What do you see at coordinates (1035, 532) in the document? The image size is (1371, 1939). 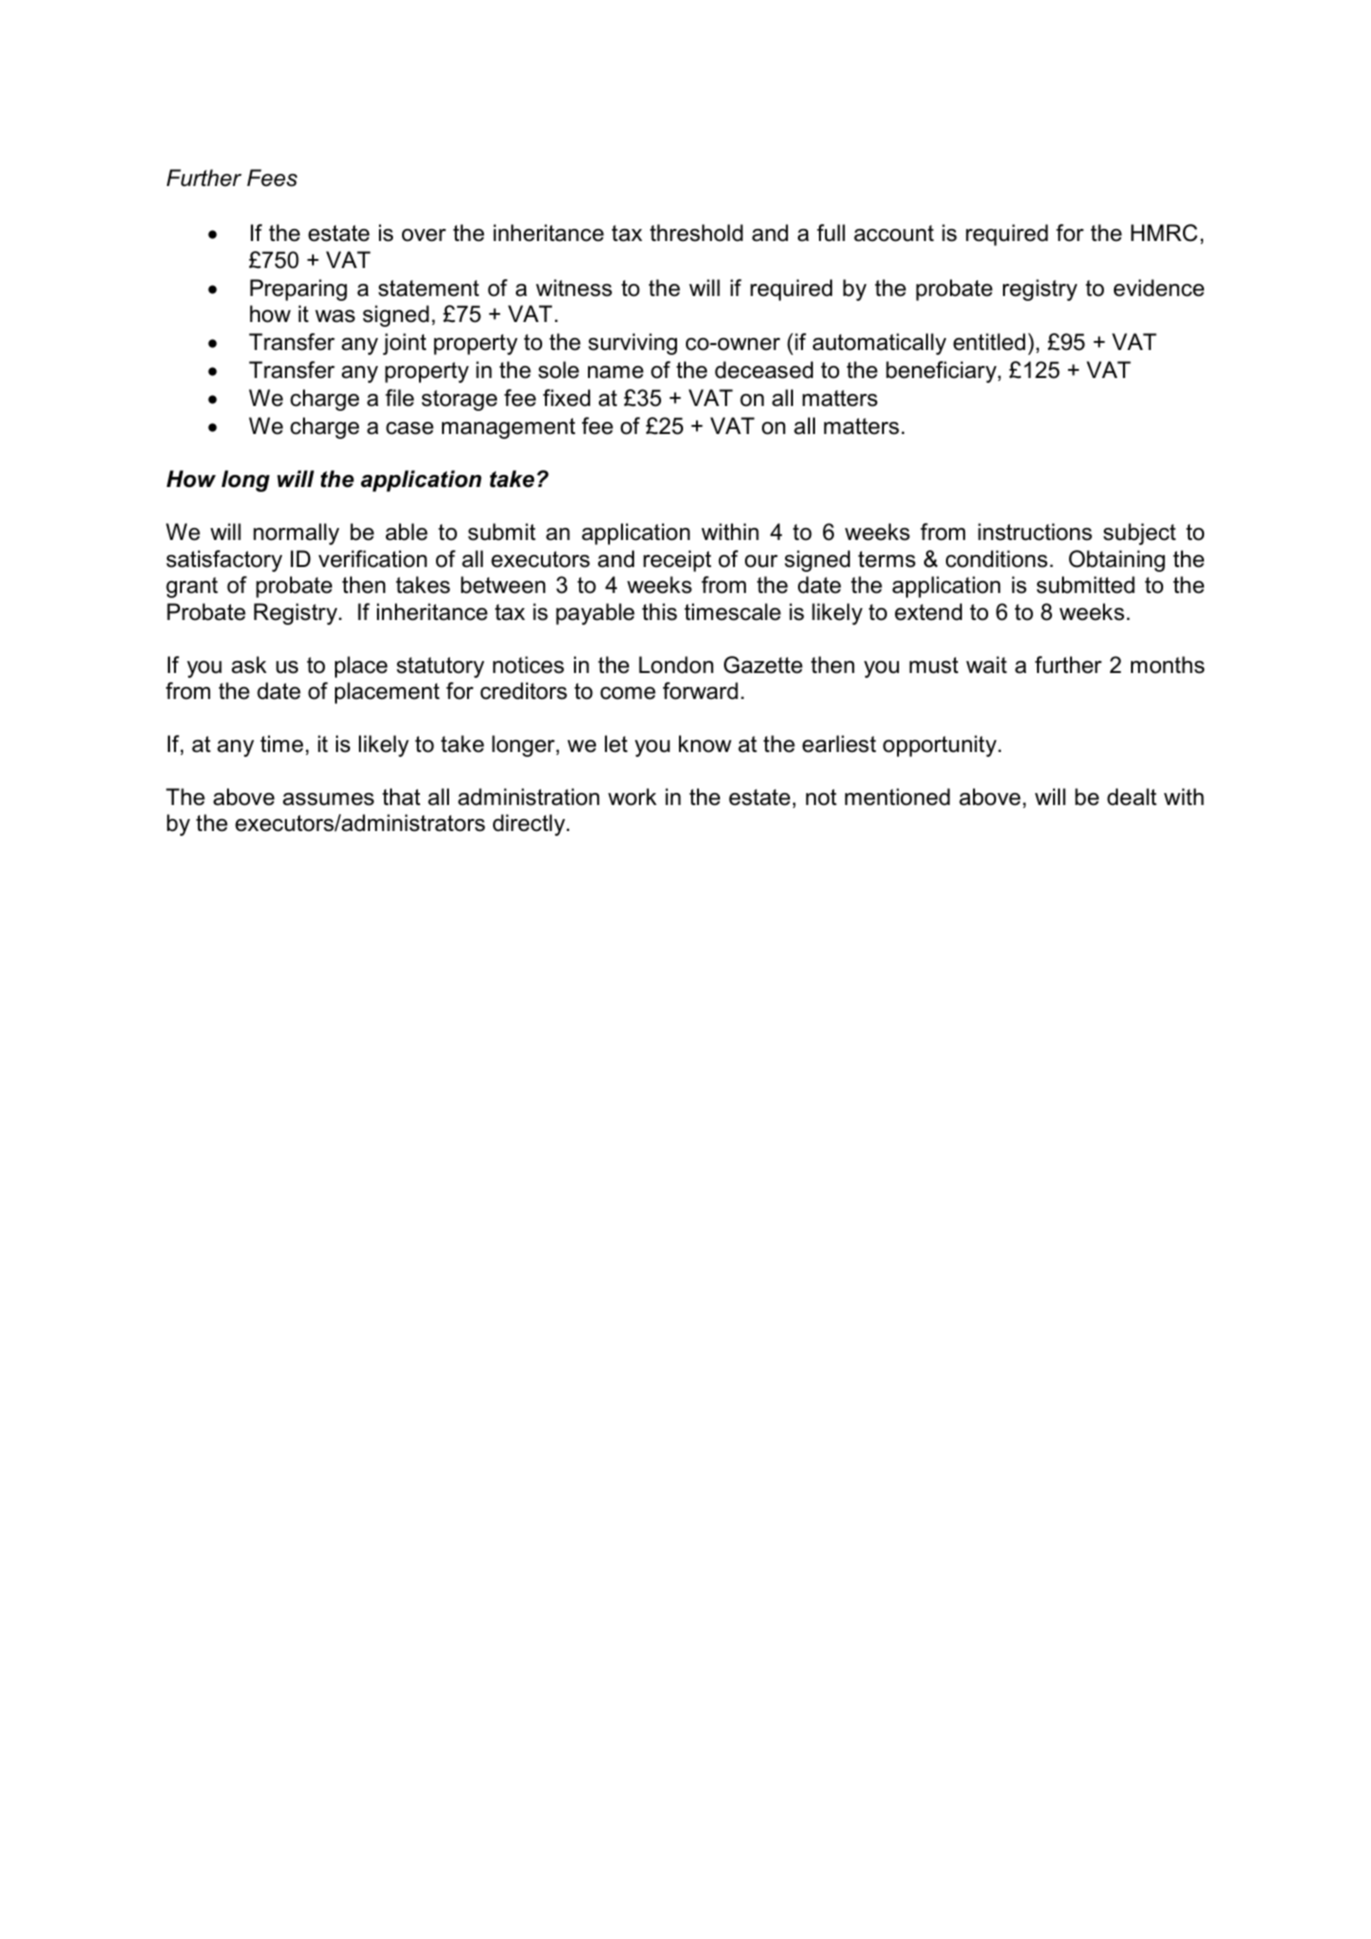 I see `instructions` at bounding box center [1035, 532].
